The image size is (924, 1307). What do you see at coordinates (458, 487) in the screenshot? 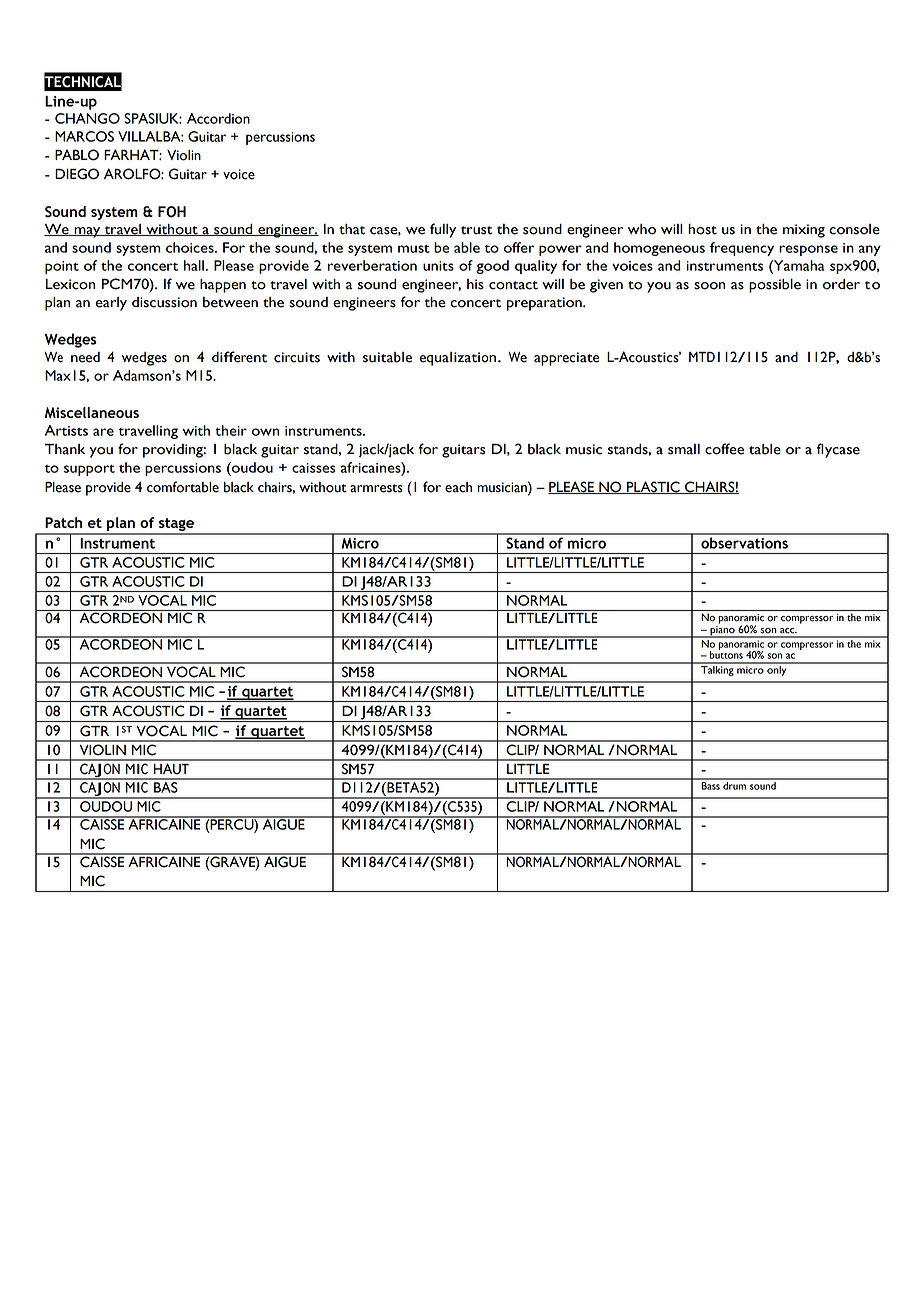
I see `each` at bounding box center [458, 487].
